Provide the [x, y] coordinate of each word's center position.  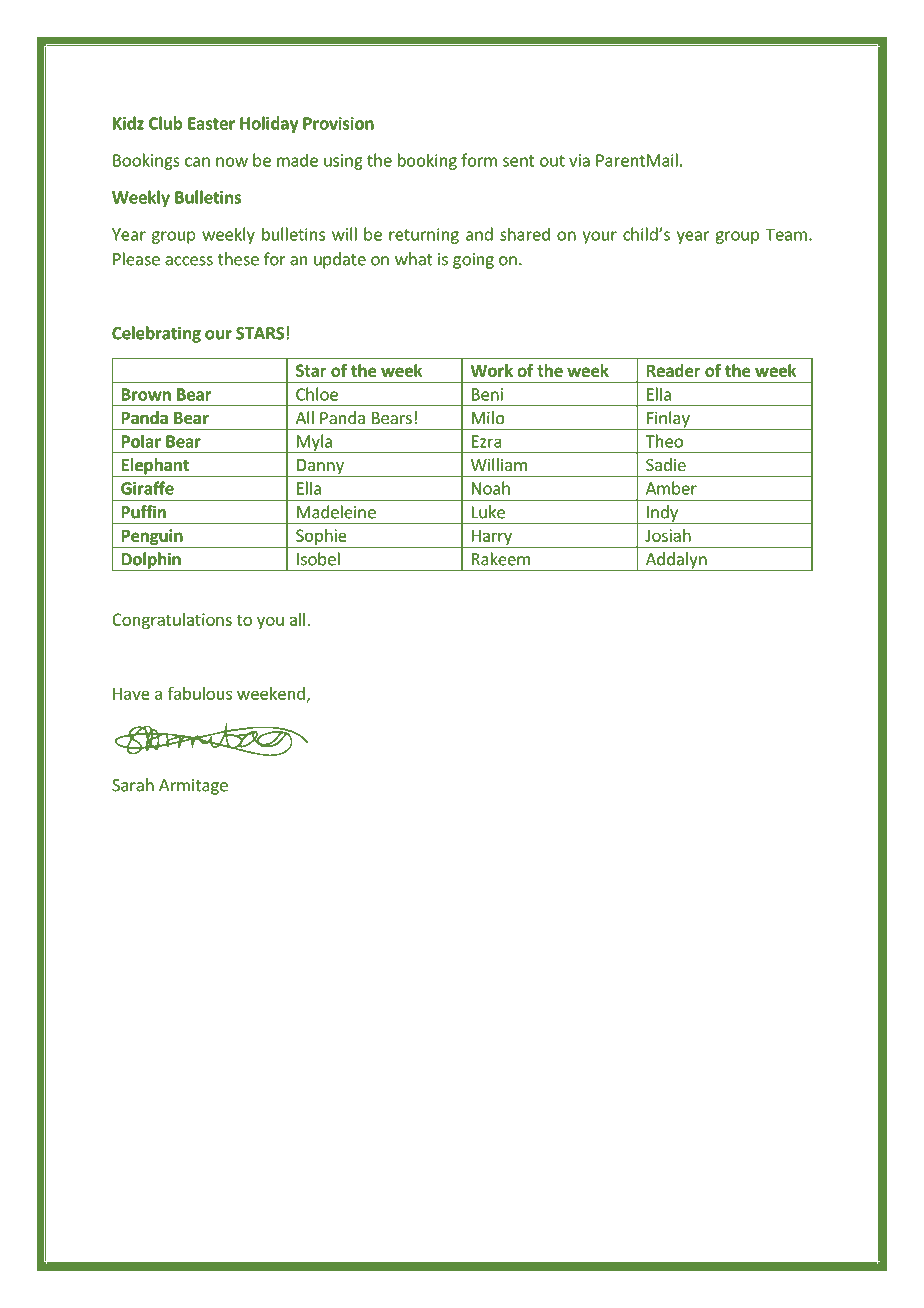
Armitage [193, 787]
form [479, 160]
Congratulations [172, 621]
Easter [211, 123]
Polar [141, 441]
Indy [662, 514]
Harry [491, 538]
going [473, 261]
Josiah [668, 535]
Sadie [666, 464]
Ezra [486, 441]
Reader [674, 370]
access [189, 261]
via [579, 160]
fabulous [200, 693]
